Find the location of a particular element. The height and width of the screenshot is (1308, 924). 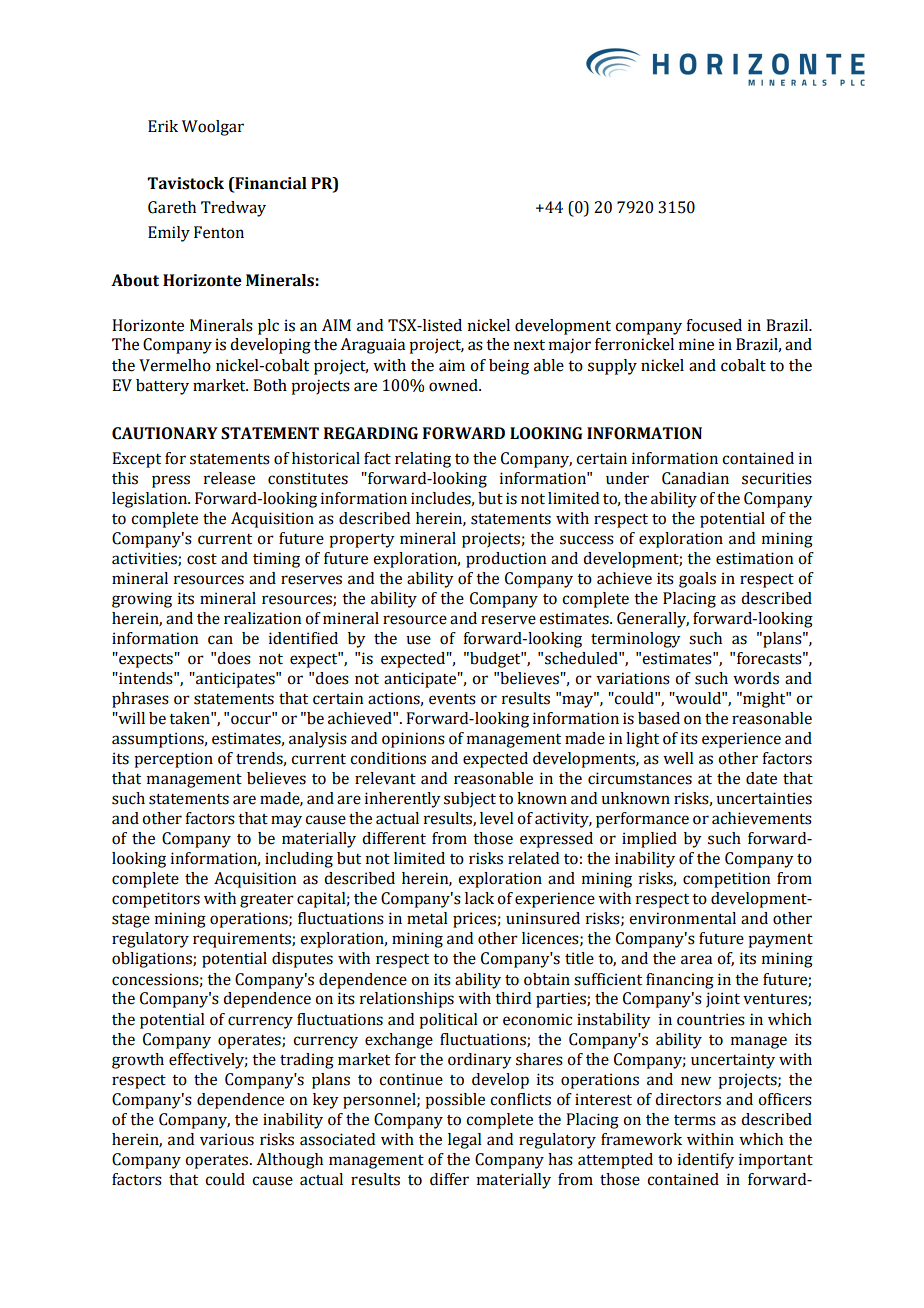

competition is located at coordinates (726, 880).
